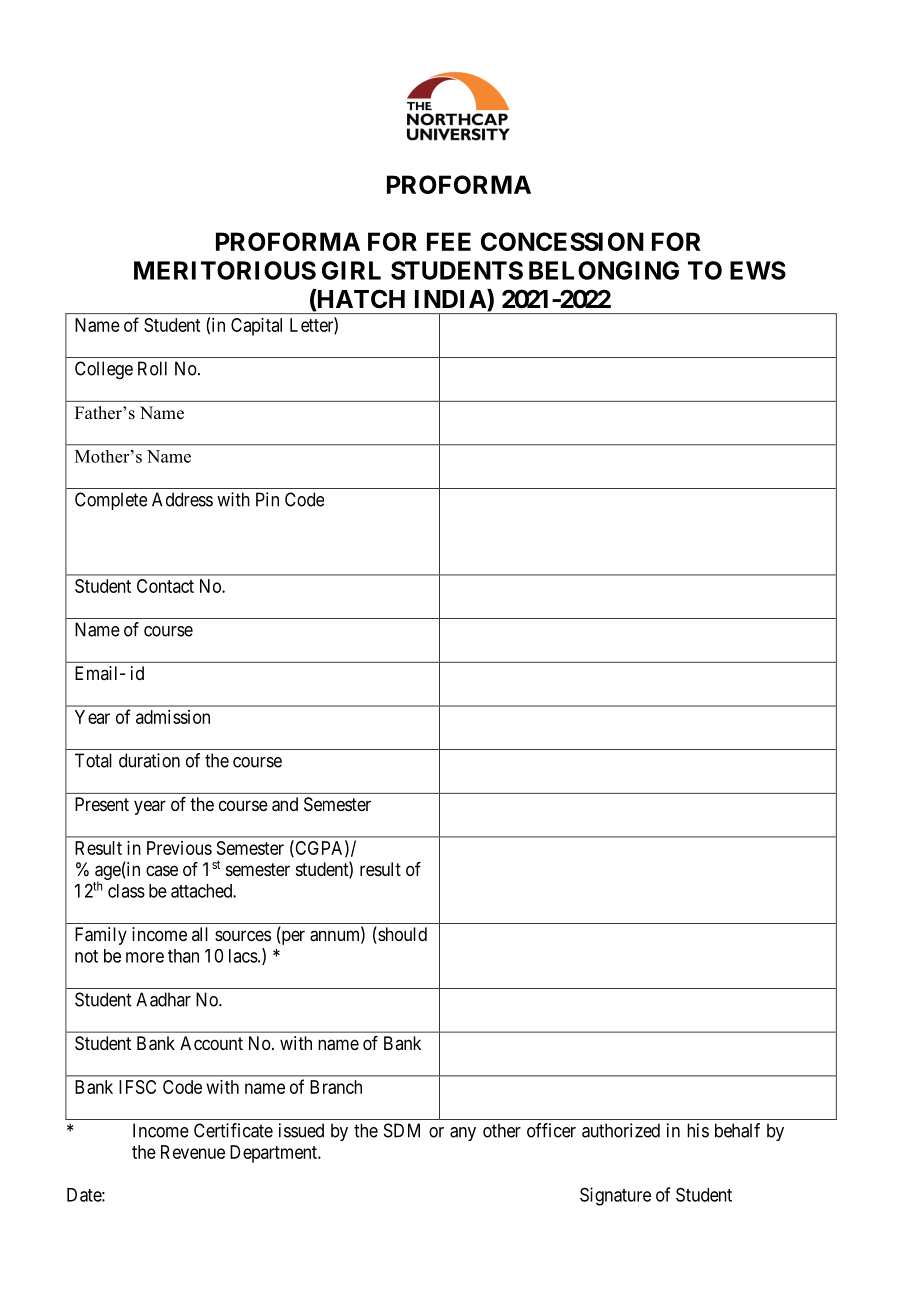 This screenshot has width=924, height=1308. What do you see at coordinates (449, 241) in the screenshot?
I see `FEE` at bounding box center [449, 241].
